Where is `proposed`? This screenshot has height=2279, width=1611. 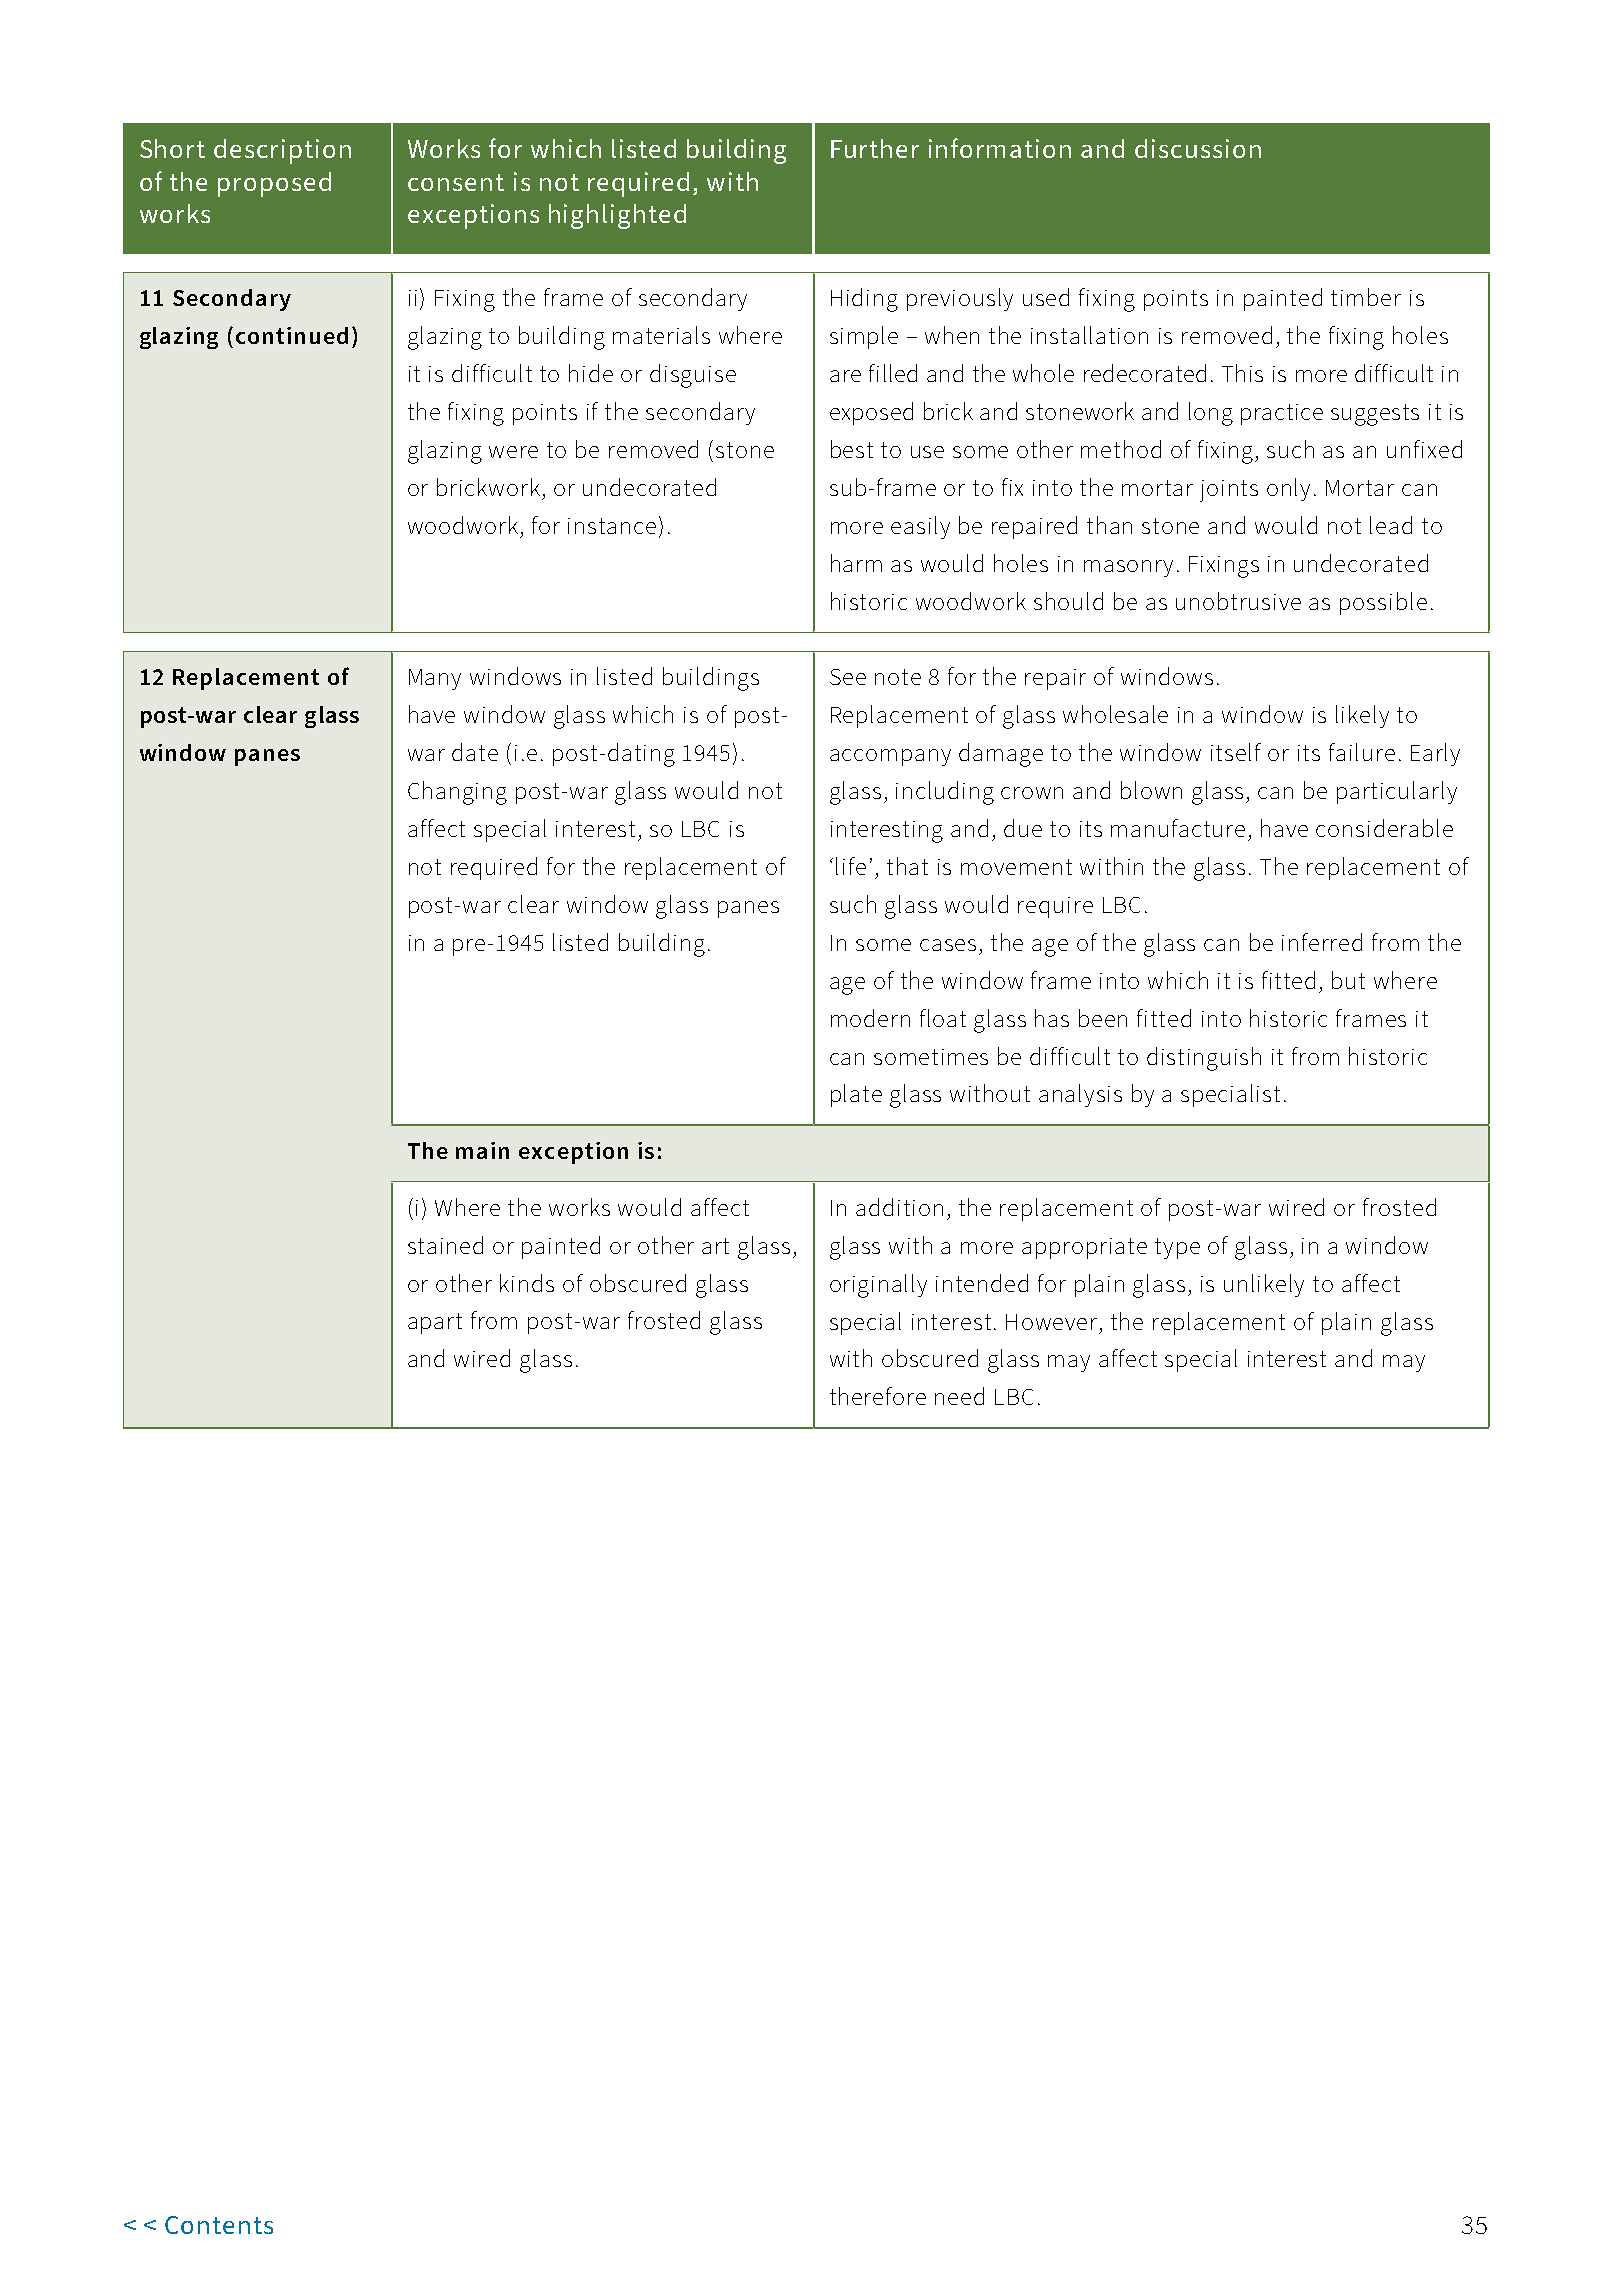 proposed is located at coordinates (274, 184).
